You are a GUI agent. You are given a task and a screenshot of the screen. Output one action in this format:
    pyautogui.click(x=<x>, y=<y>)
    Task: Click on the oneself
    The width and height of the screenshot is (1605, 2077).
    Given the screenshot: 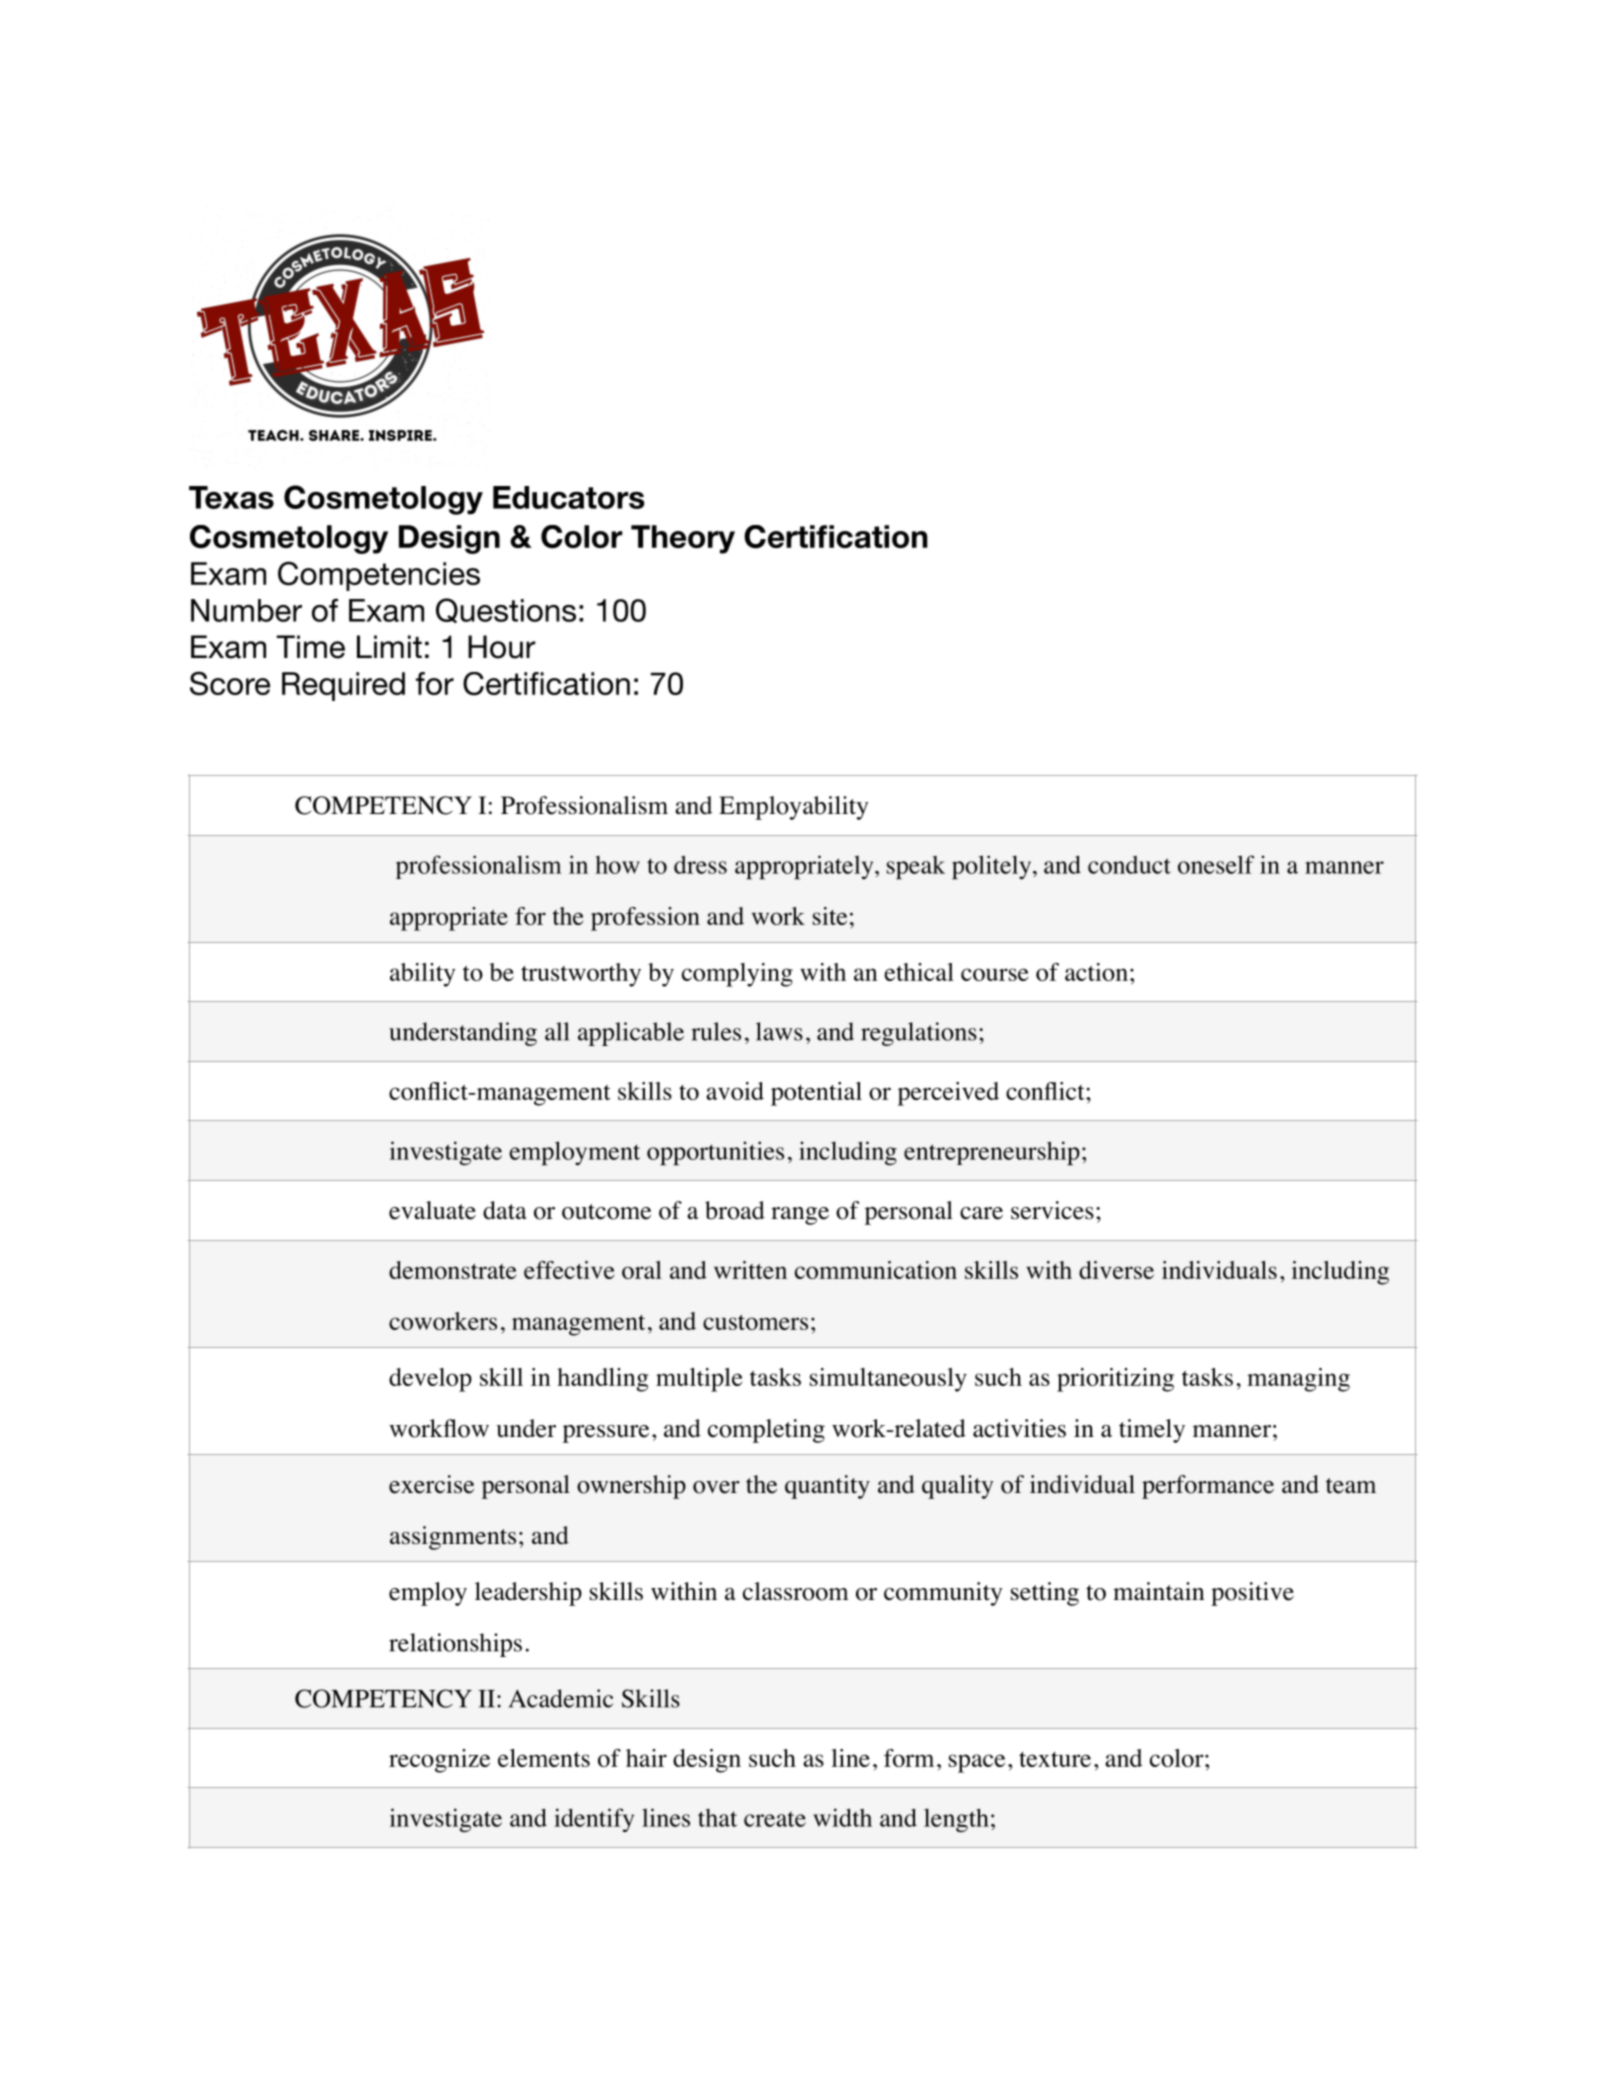 What is the action you would take?
    pyautogui.click(x=1216, y=864)
